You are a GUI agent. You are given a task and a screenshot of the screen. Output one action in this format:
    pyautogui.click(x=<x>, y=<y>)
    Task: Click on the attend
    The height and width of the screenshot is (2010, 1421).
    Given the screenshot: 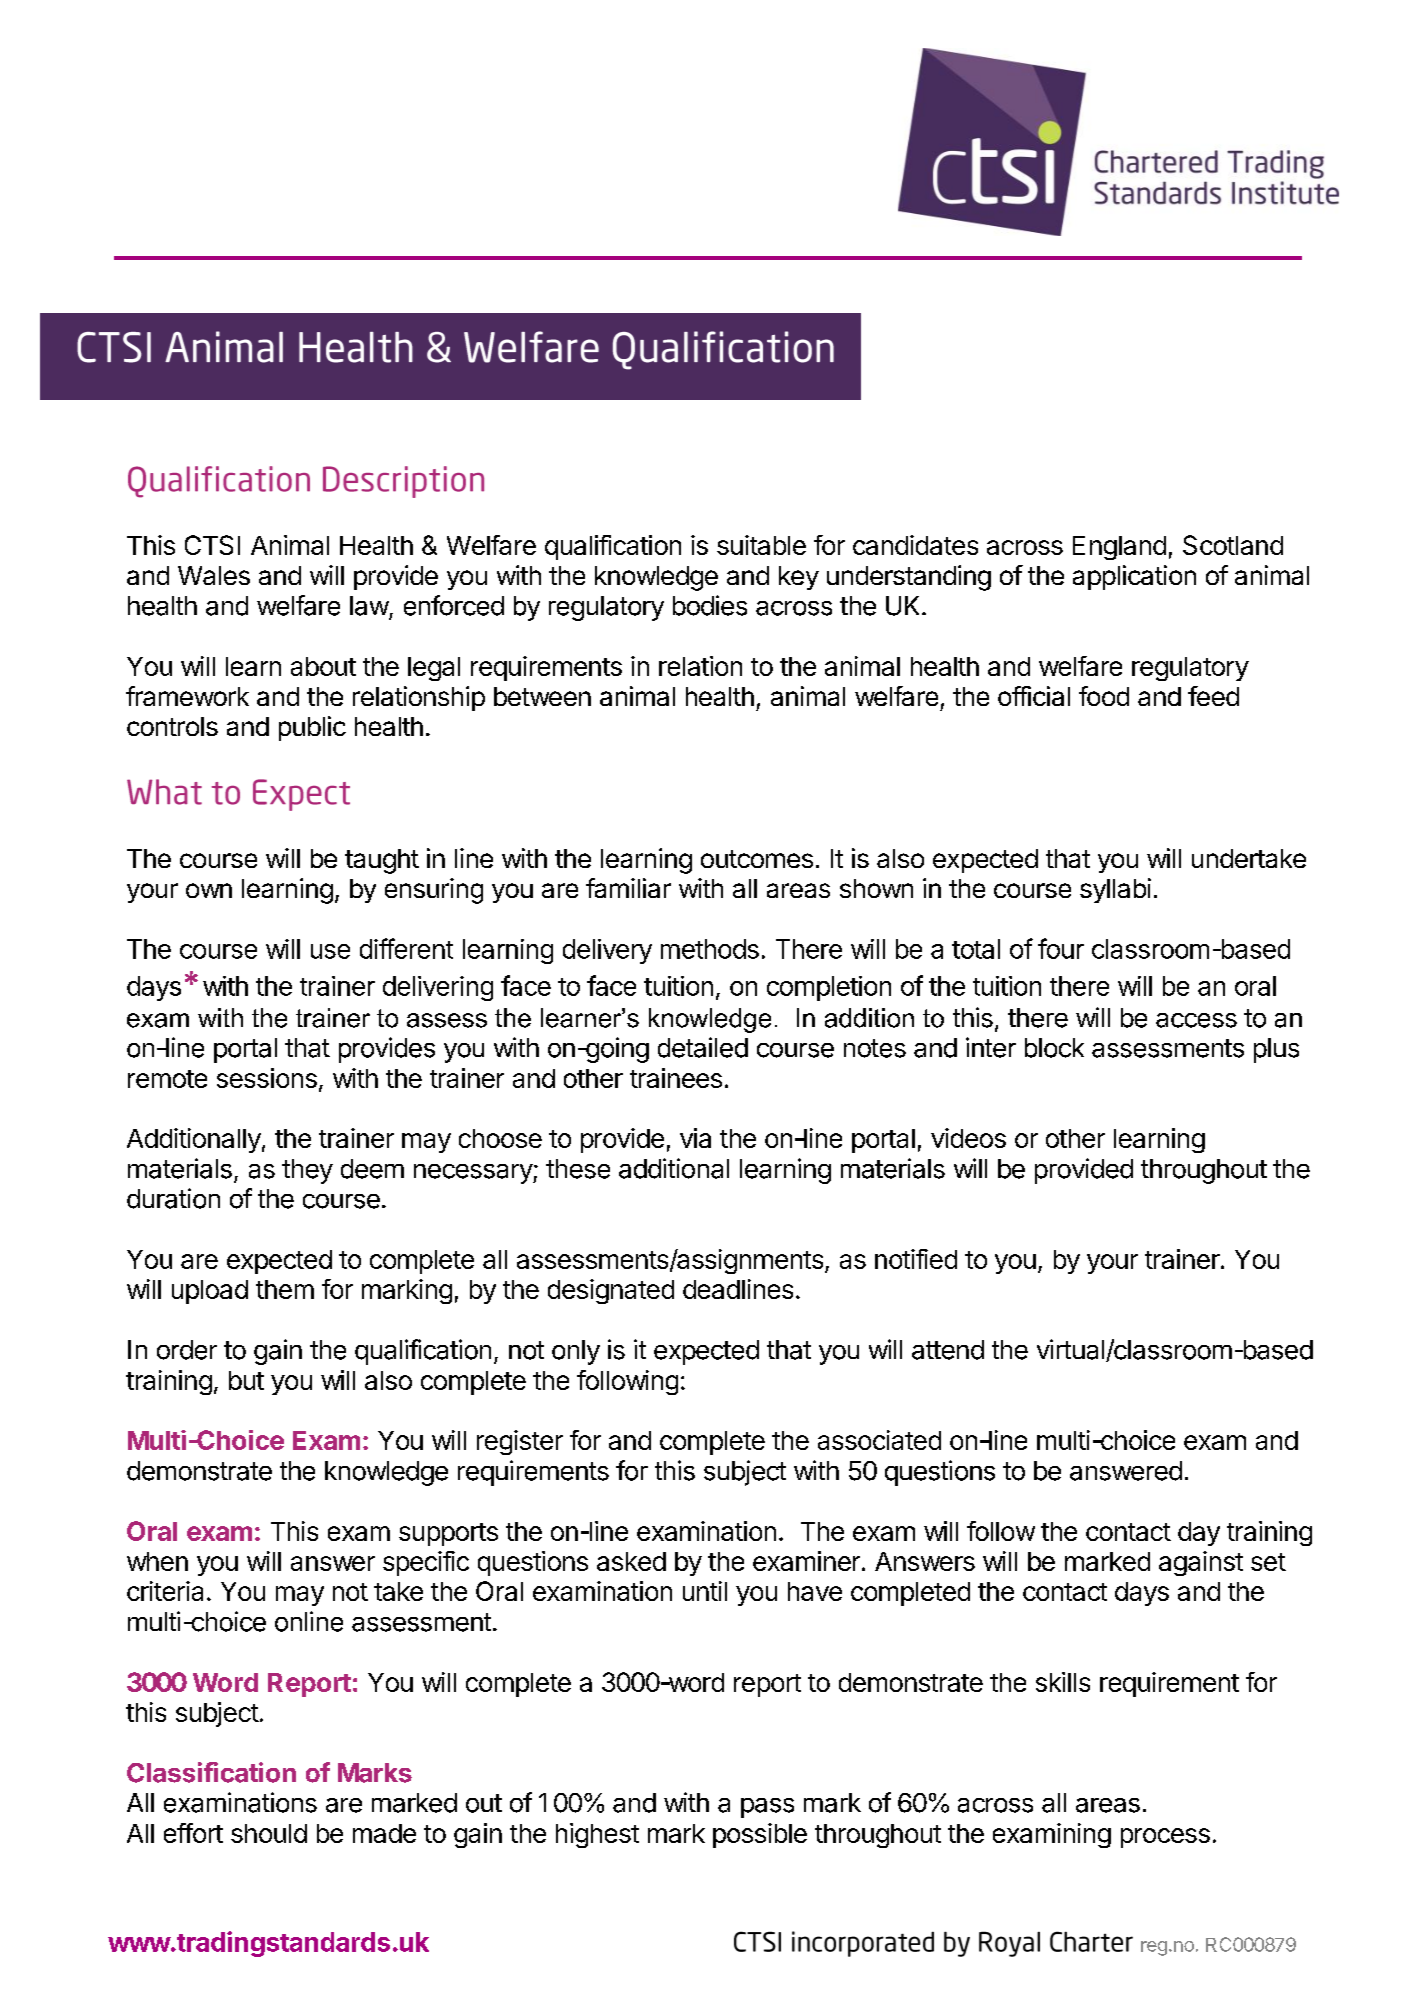 What is the action you would take?
    pyautogui.click(x=948, y=1350)
